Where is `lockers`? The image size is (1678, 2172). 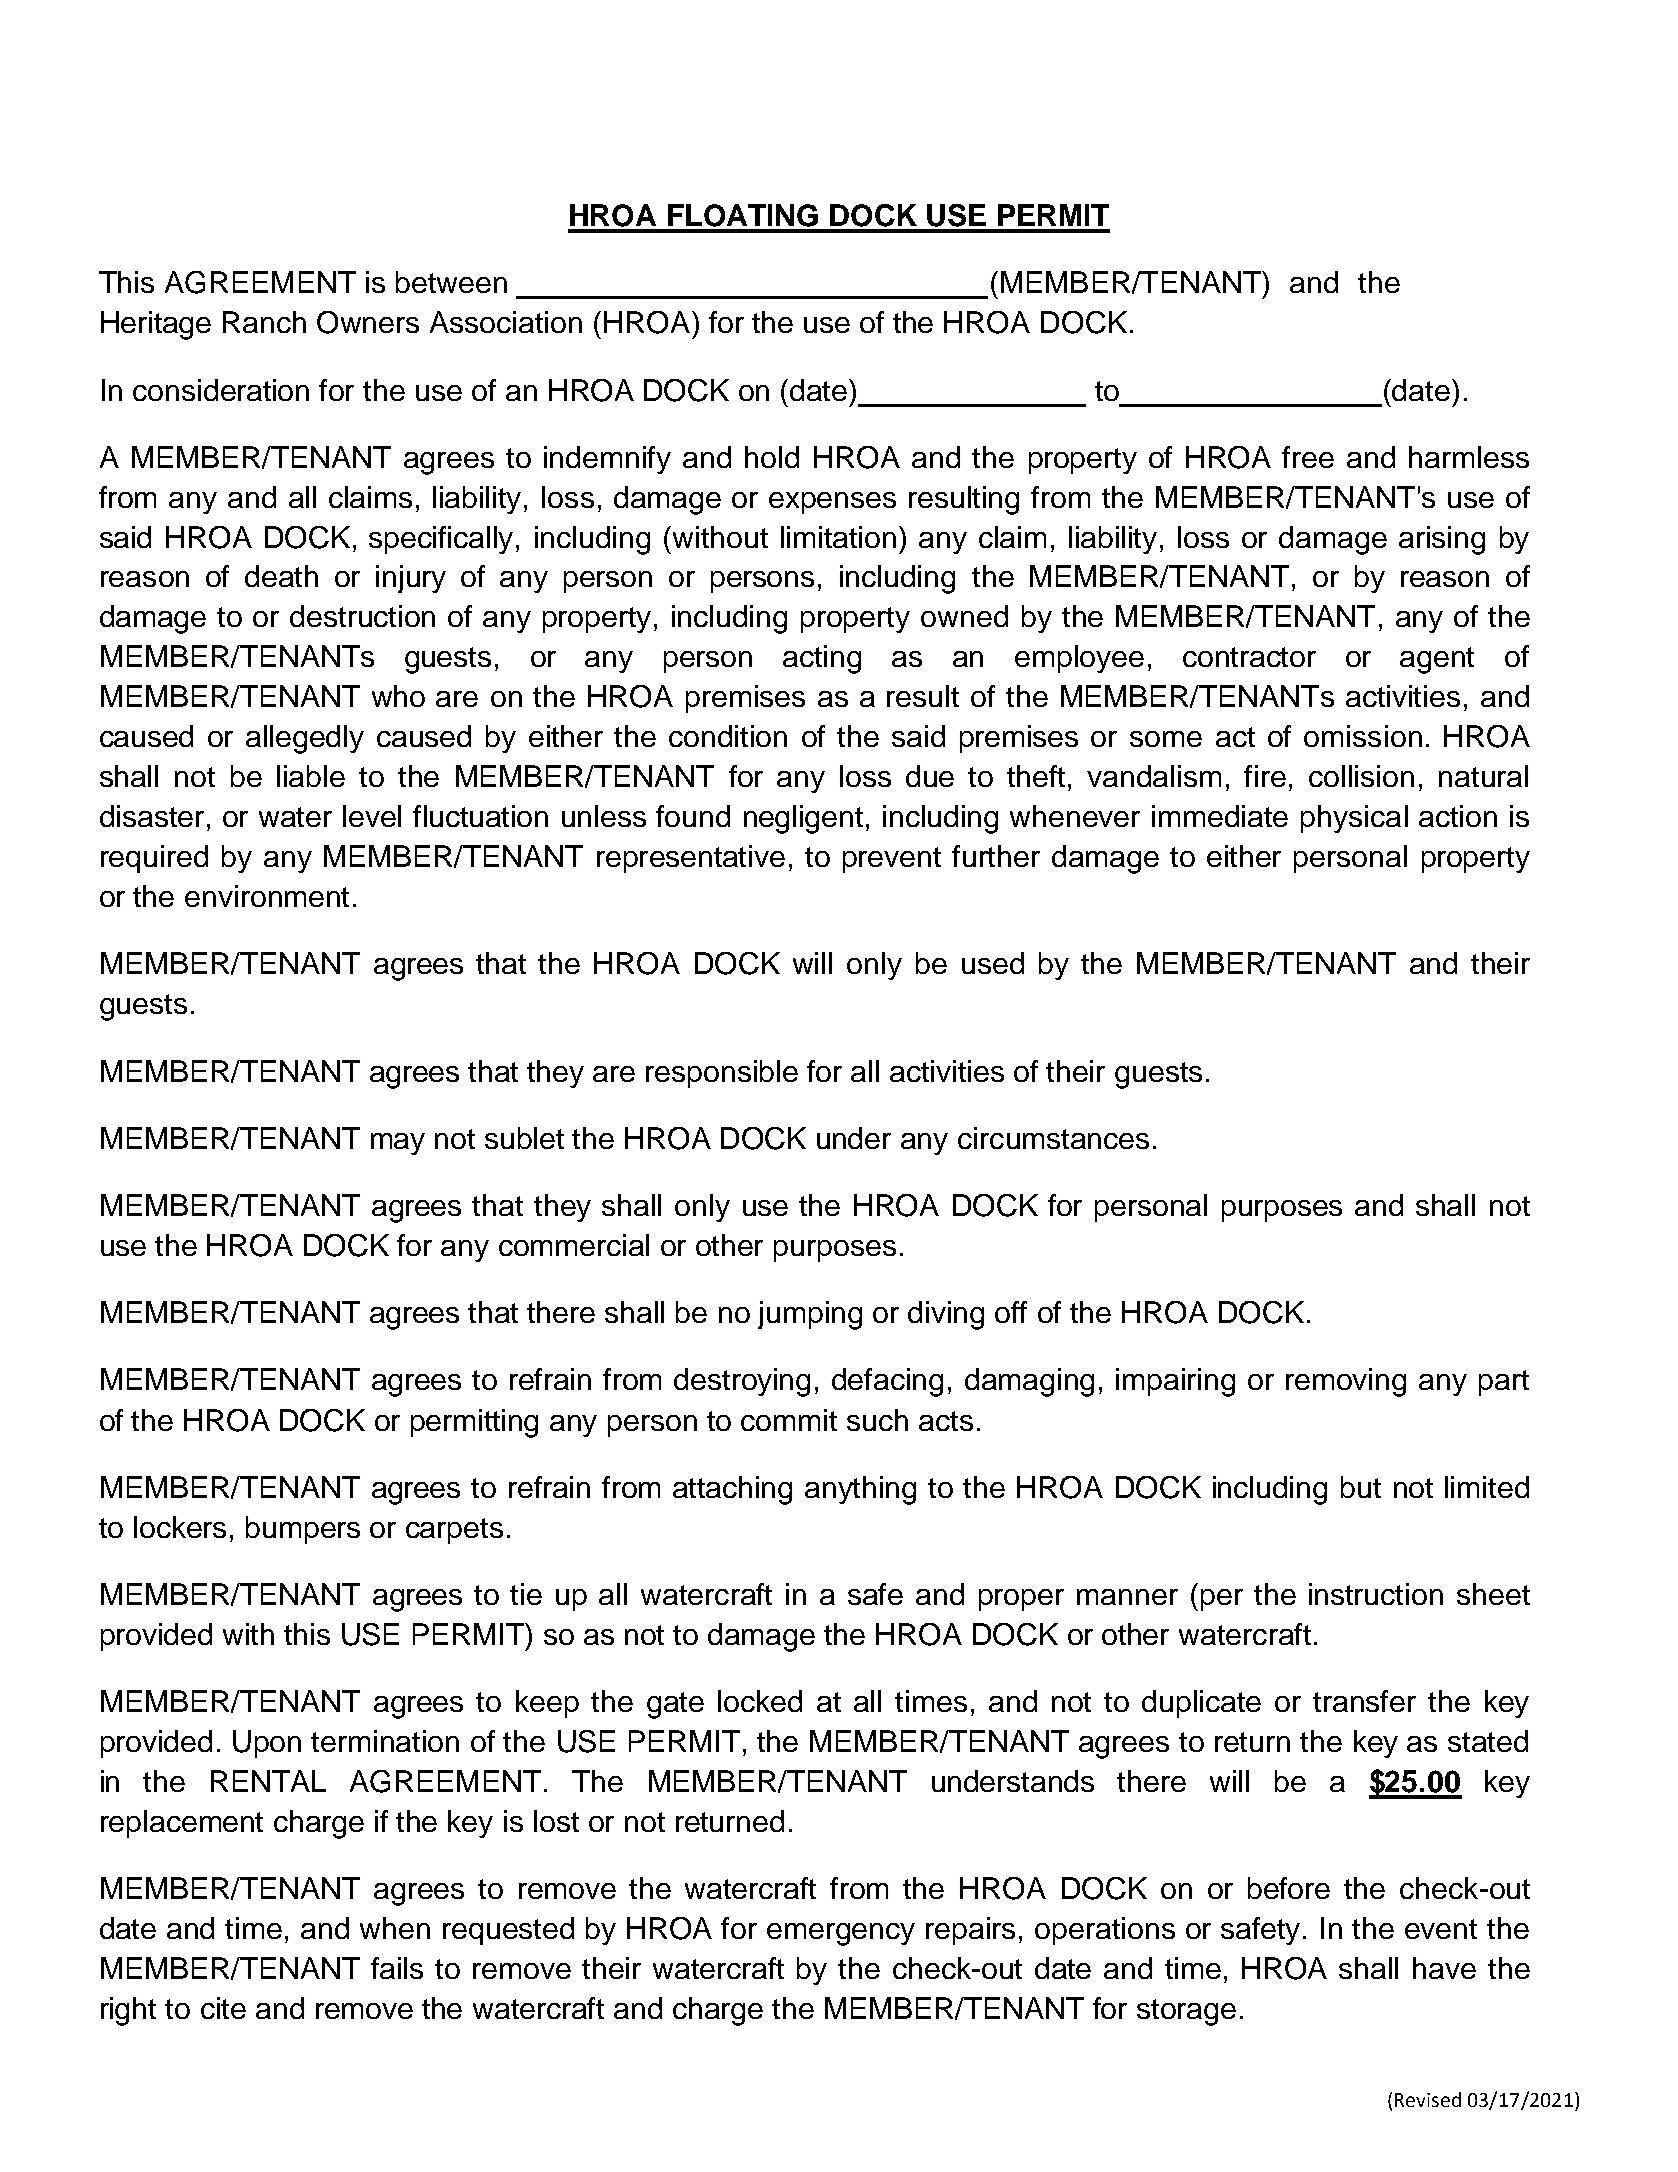
lockers is located at coordinates (180, 1527).
